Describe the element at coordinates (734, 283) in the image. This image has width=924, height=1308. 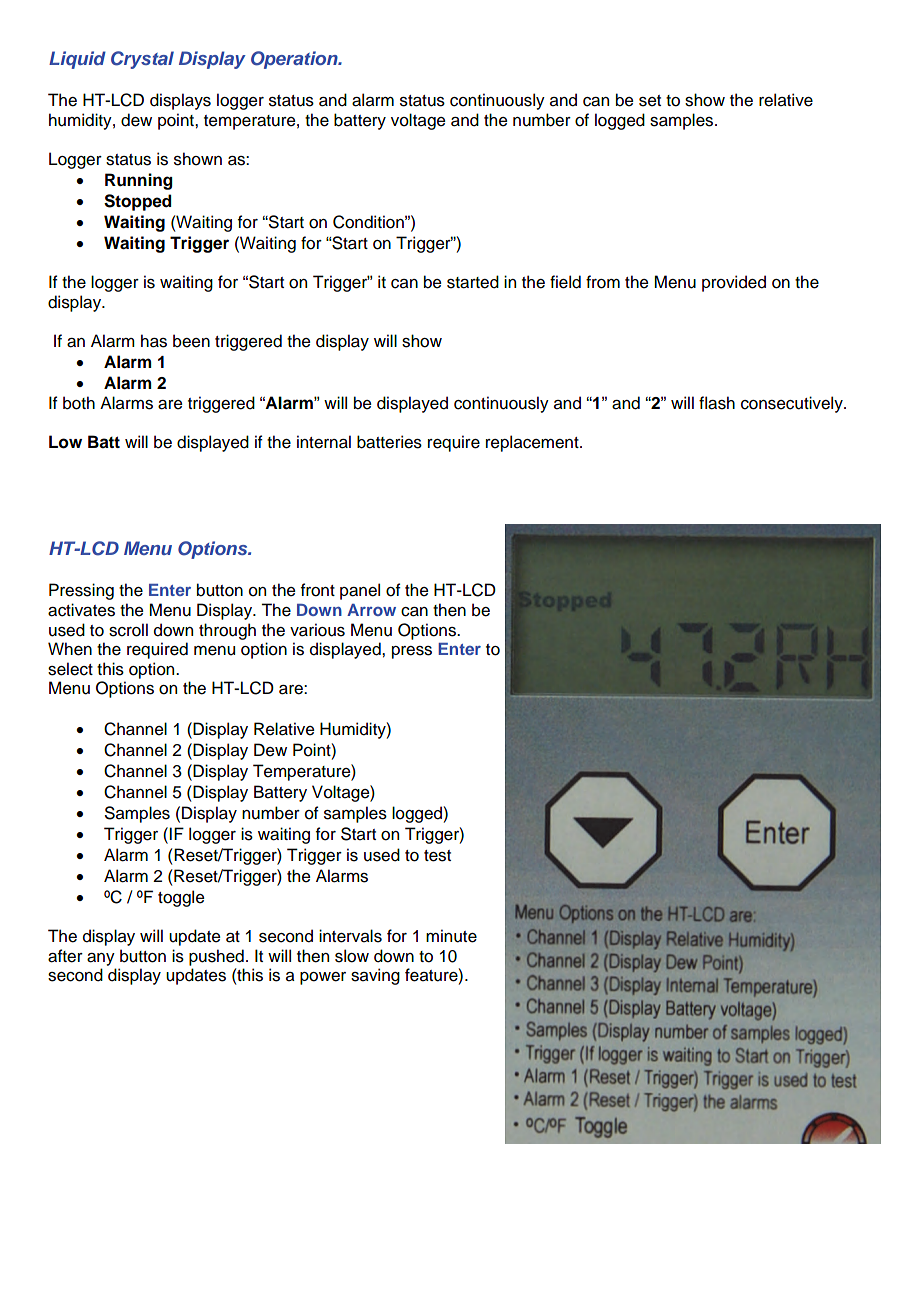
I see `provided` at that location.
